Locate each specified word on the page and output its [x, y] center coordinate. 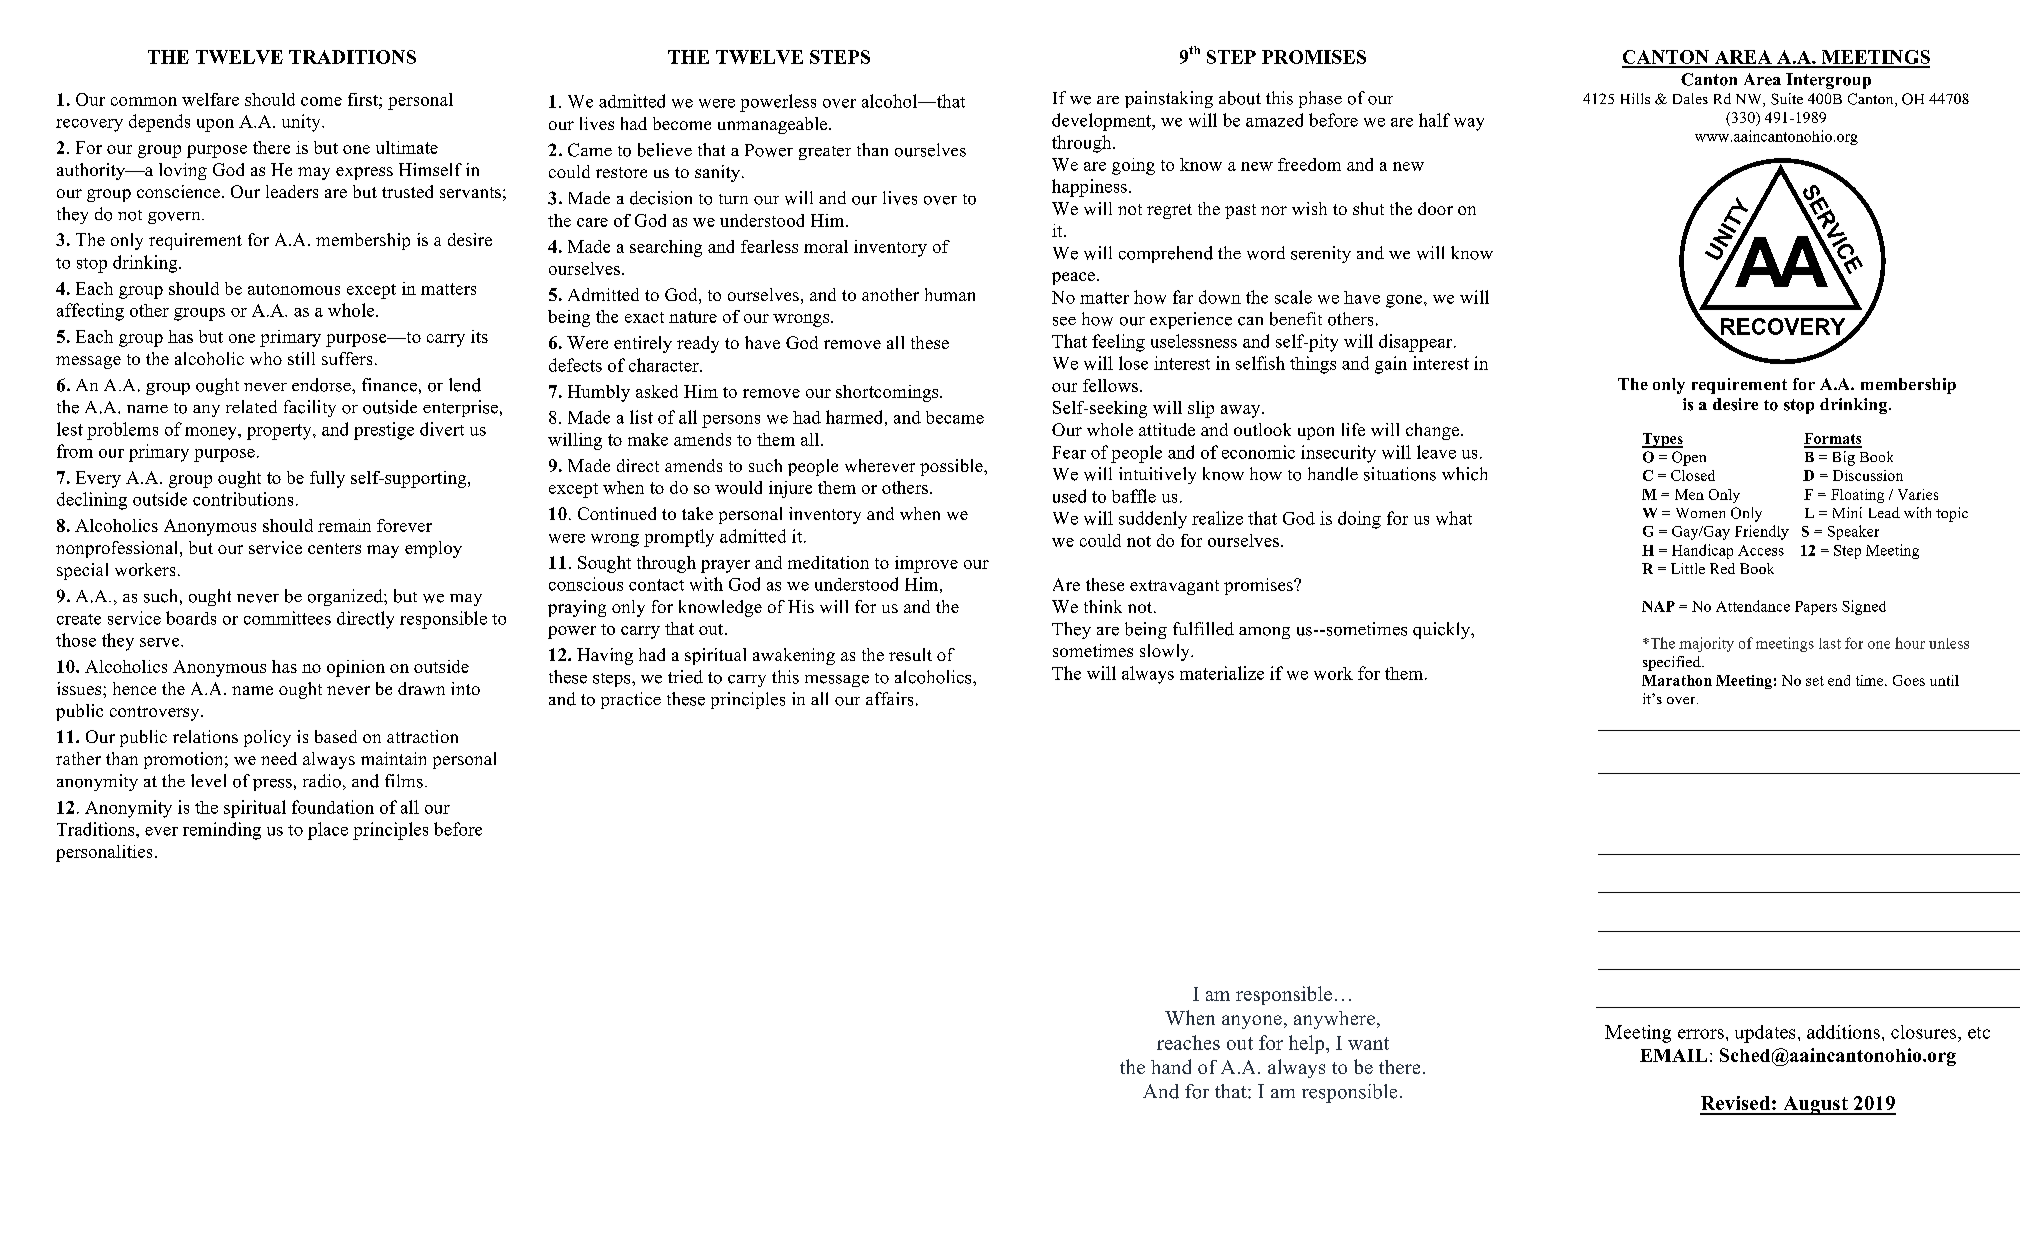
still [301, 358]
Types [1662, 440]
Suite [1787, 99]
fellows [1112, 385]
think [1103, 606]
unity [302, 123]
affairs [889, 699]
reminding [222, 831]
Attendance [1753, 606]
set [1815, 681]
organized [346, 597]
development [1103, 122]
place [328, 831]
